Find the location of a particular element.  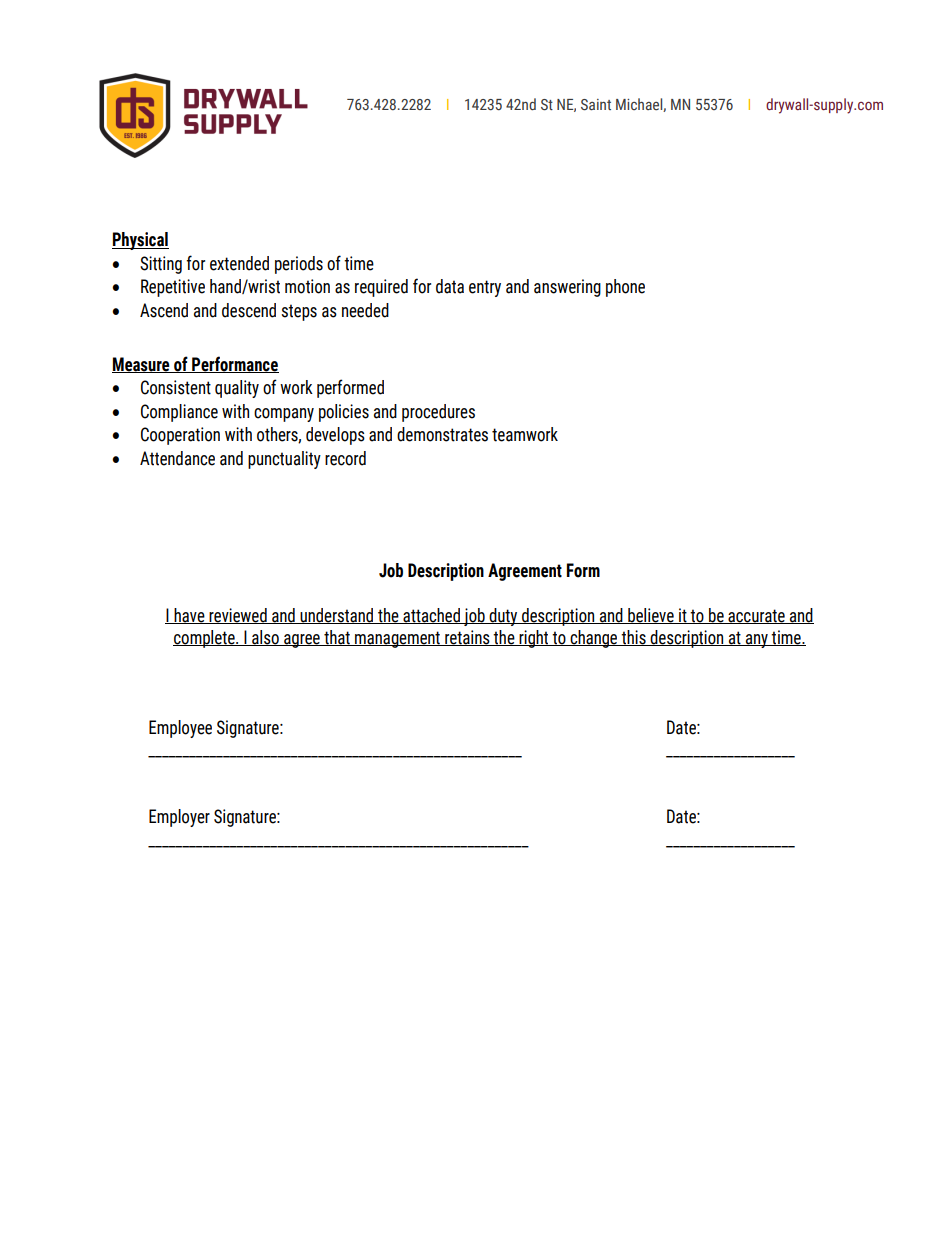

retains is located at coordinates (467, 638).
